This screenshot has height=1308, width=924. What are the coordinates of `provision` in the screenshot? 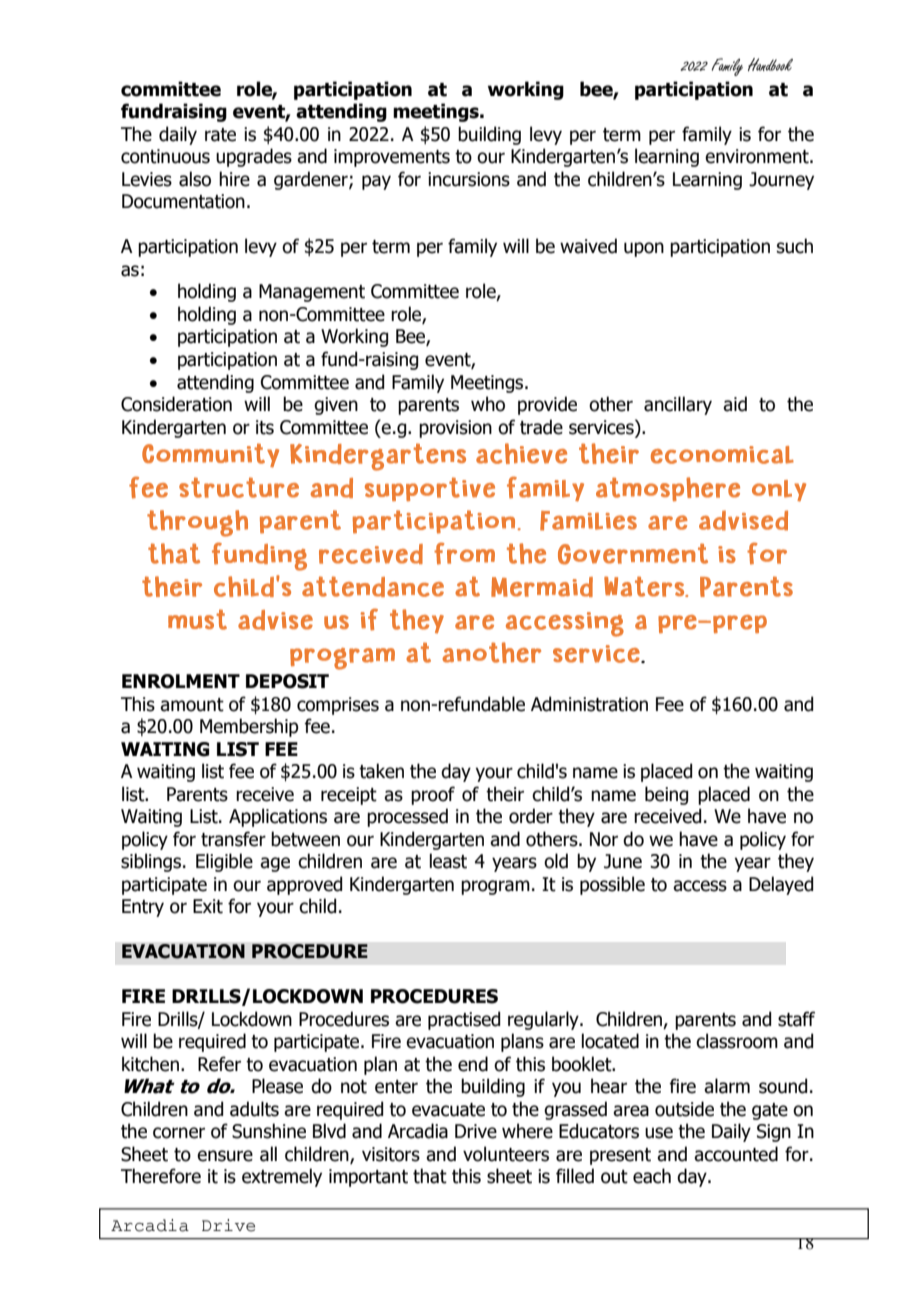 It's located at (455, 429).
